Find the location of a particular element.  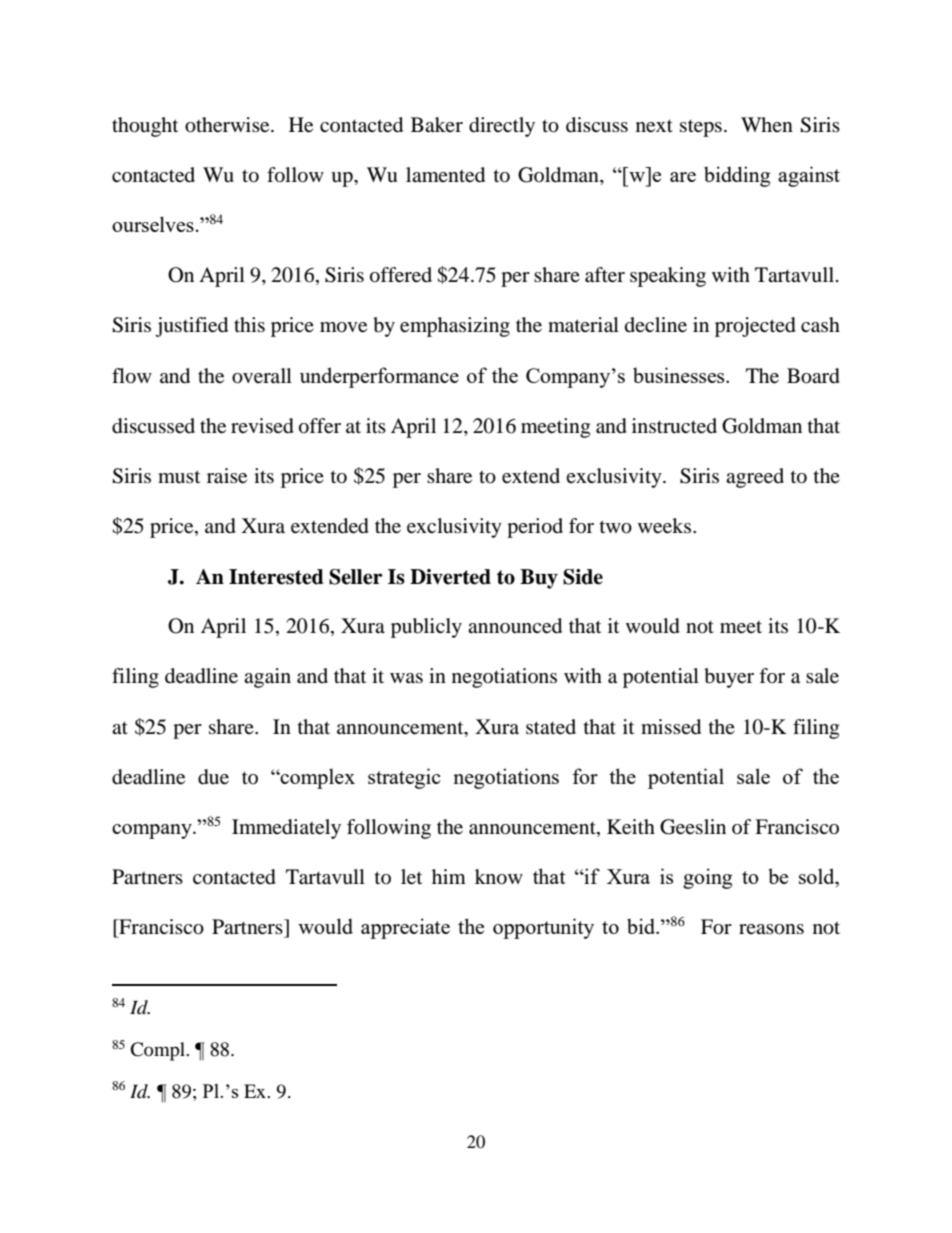

bidding is located at coordinates (737, 176).
